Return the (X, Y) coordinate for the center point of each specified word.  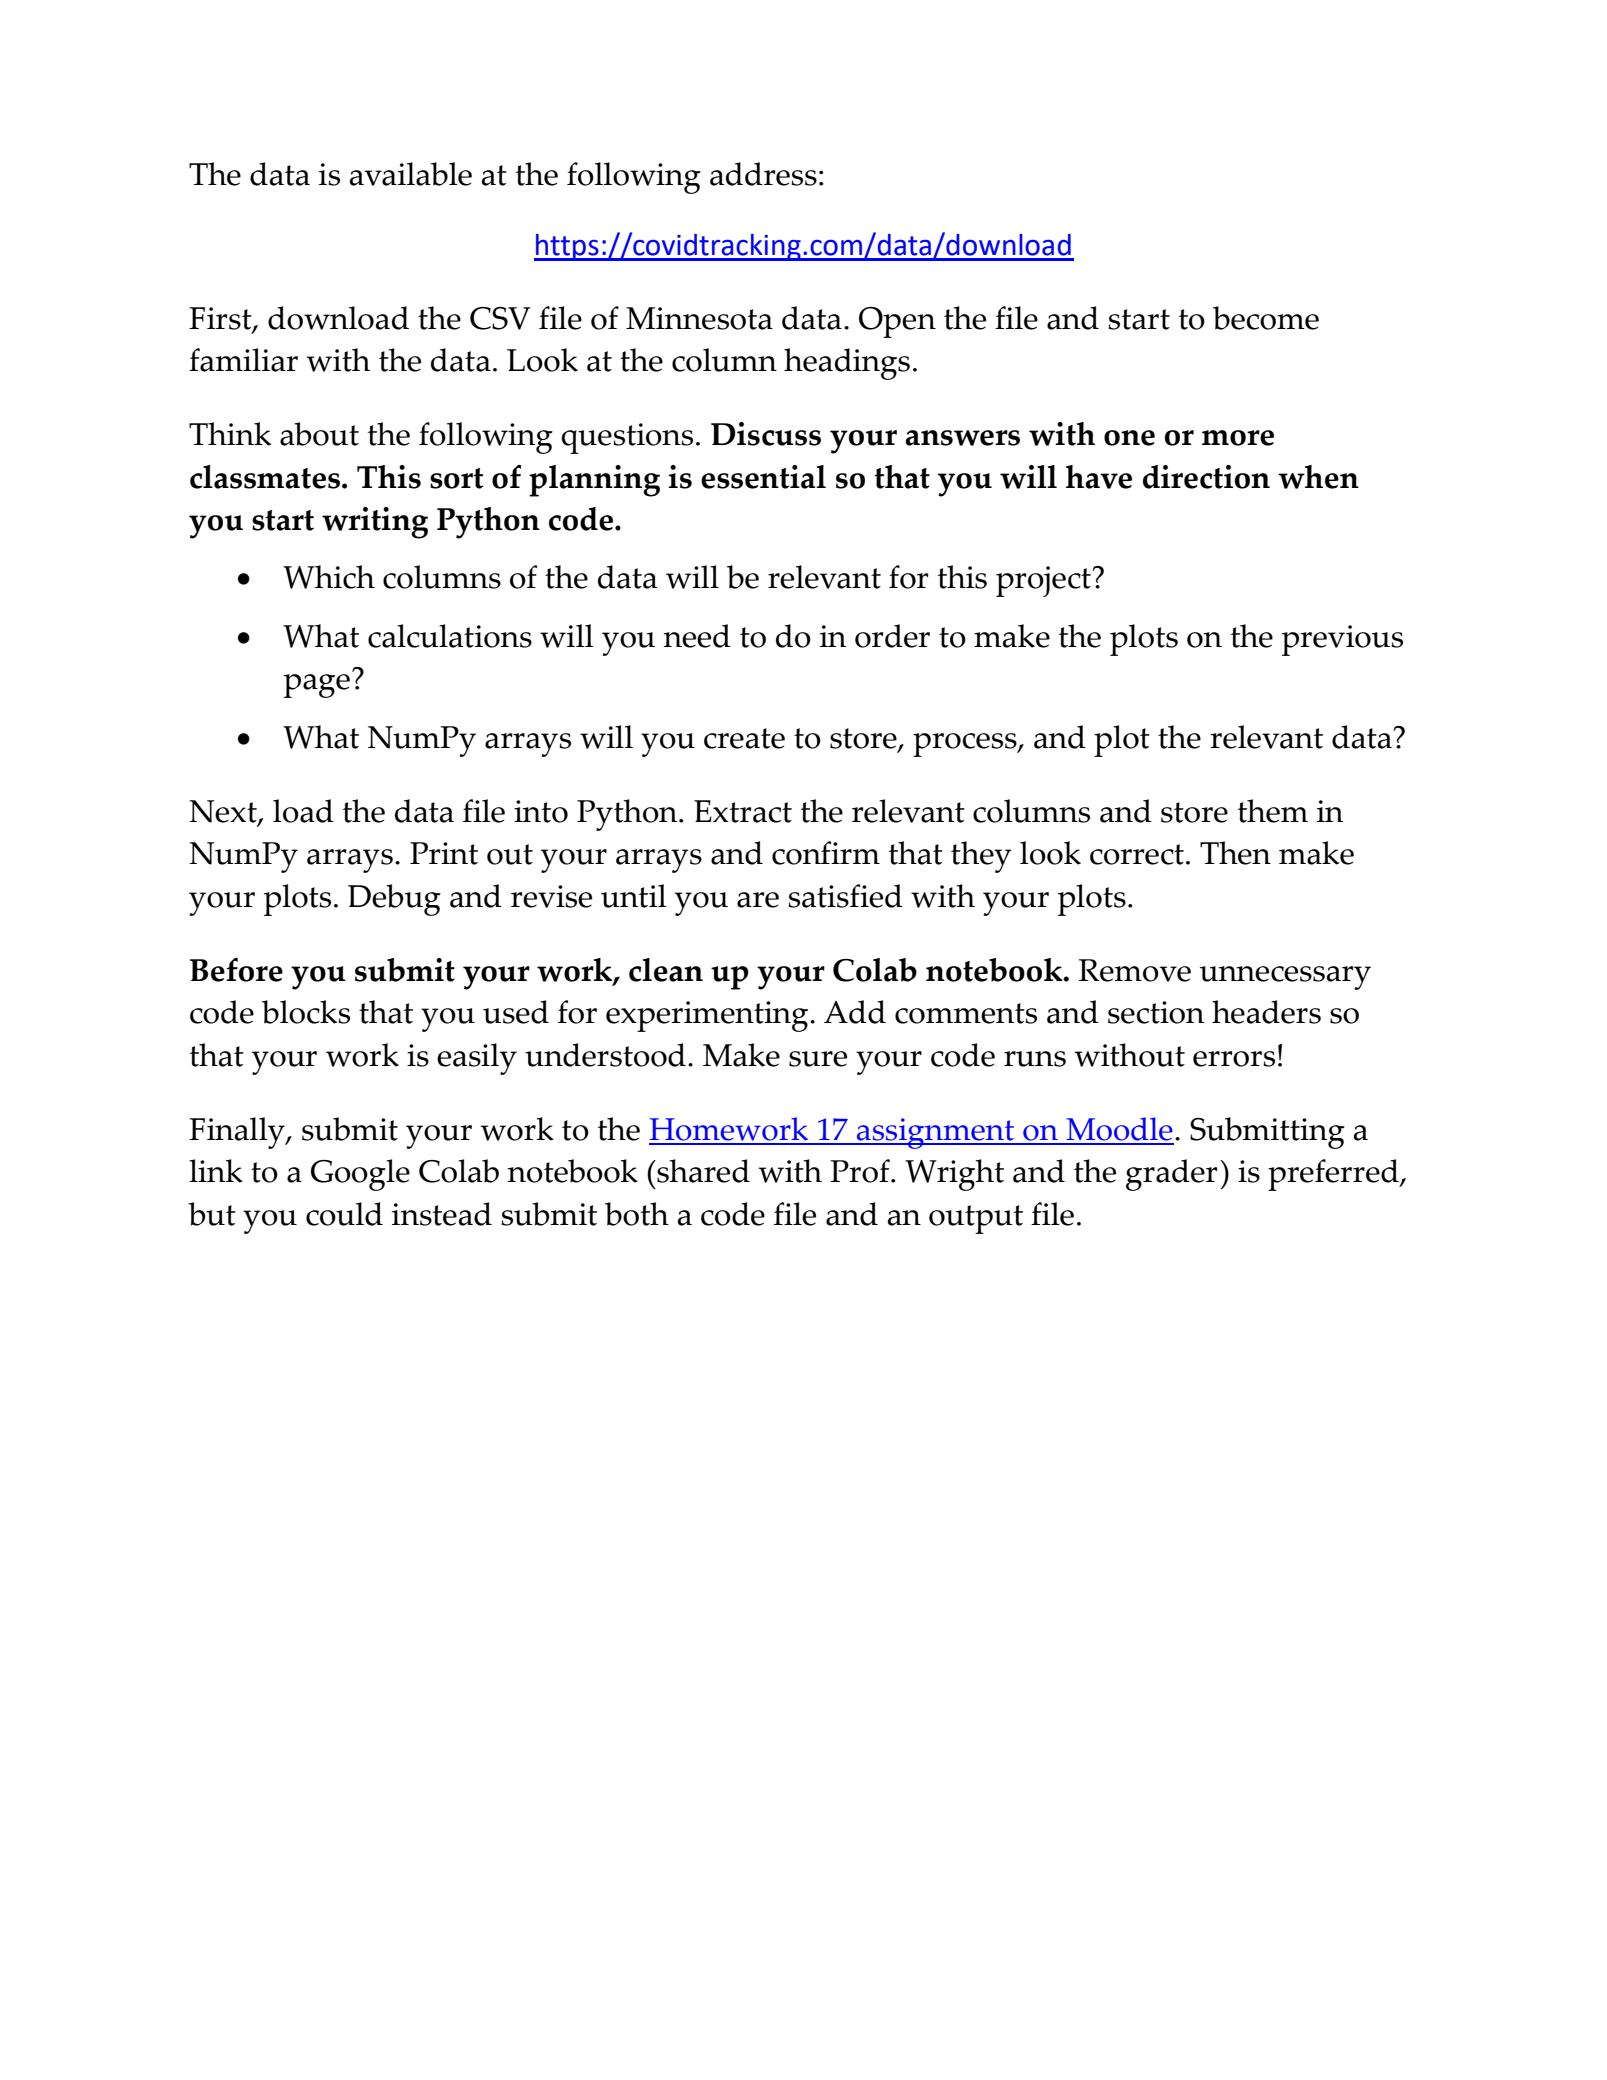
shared (702, 1171)
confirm (826, 853)
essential (763, 477)
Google (360, 1175)
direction (1206, 477)
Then (1235, 853)
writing (375, 523)
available (411, 174)
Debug (394, 900)
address (763, 174)
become (1266, 318)
